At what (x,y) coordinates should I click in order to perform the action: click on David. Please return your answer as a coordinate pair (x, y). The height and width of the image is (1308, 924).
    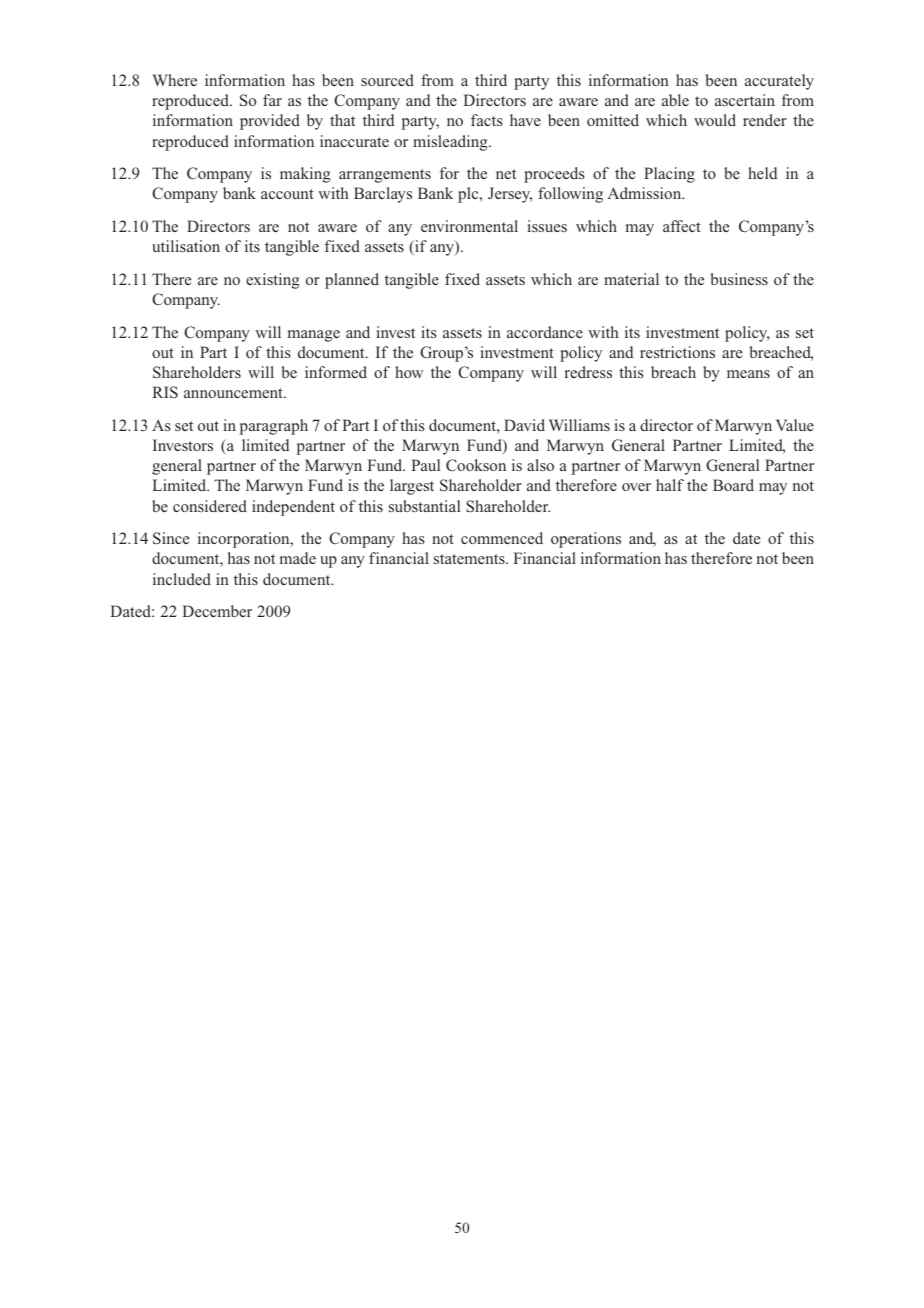
    Looking at the image, I should click on (524, 425).
